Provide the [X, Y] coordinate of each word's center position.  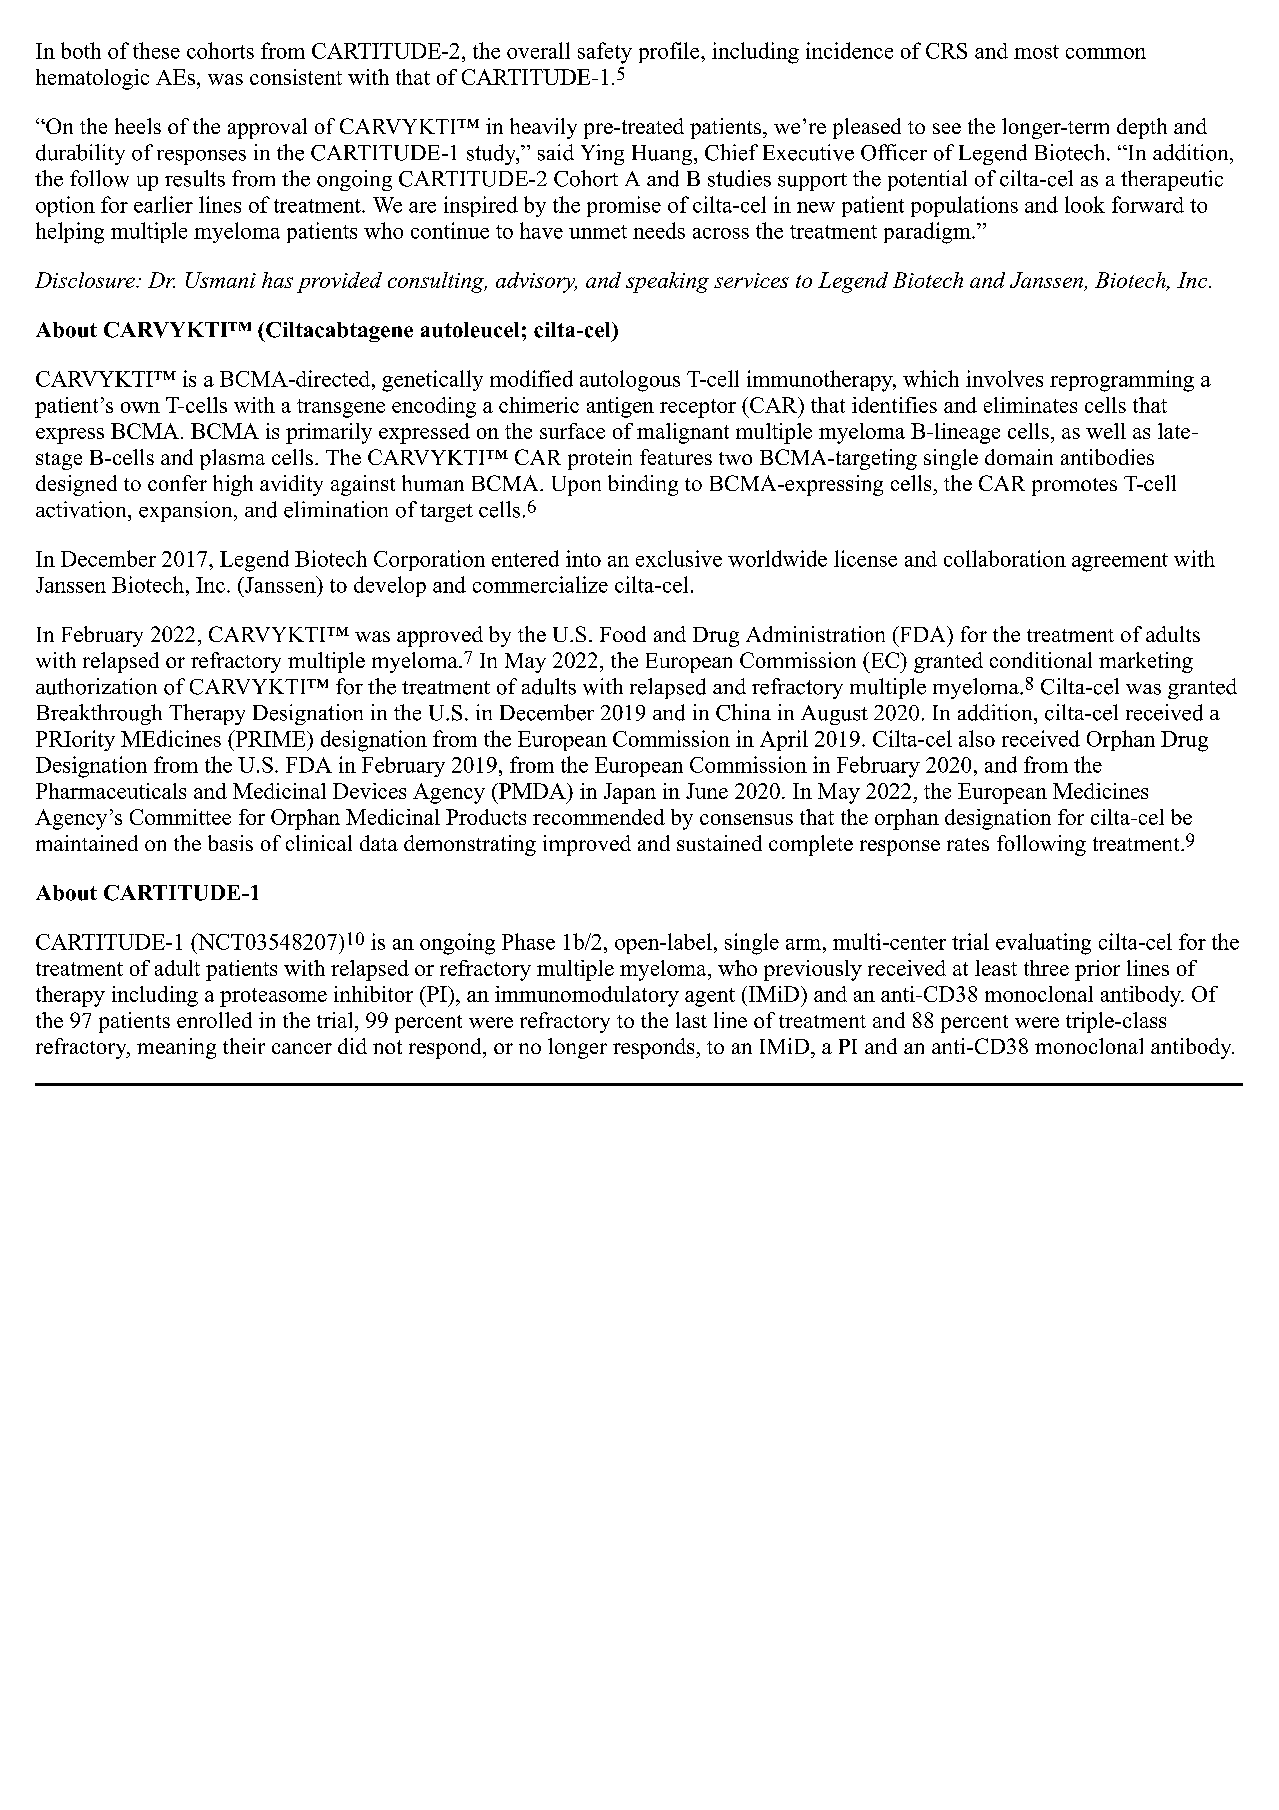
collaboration [1005, 558]
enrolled [214, 1020]
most [1036, 52]
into [583, 558]
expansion [187, 511]
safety [605, 53]
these [156, 50]
